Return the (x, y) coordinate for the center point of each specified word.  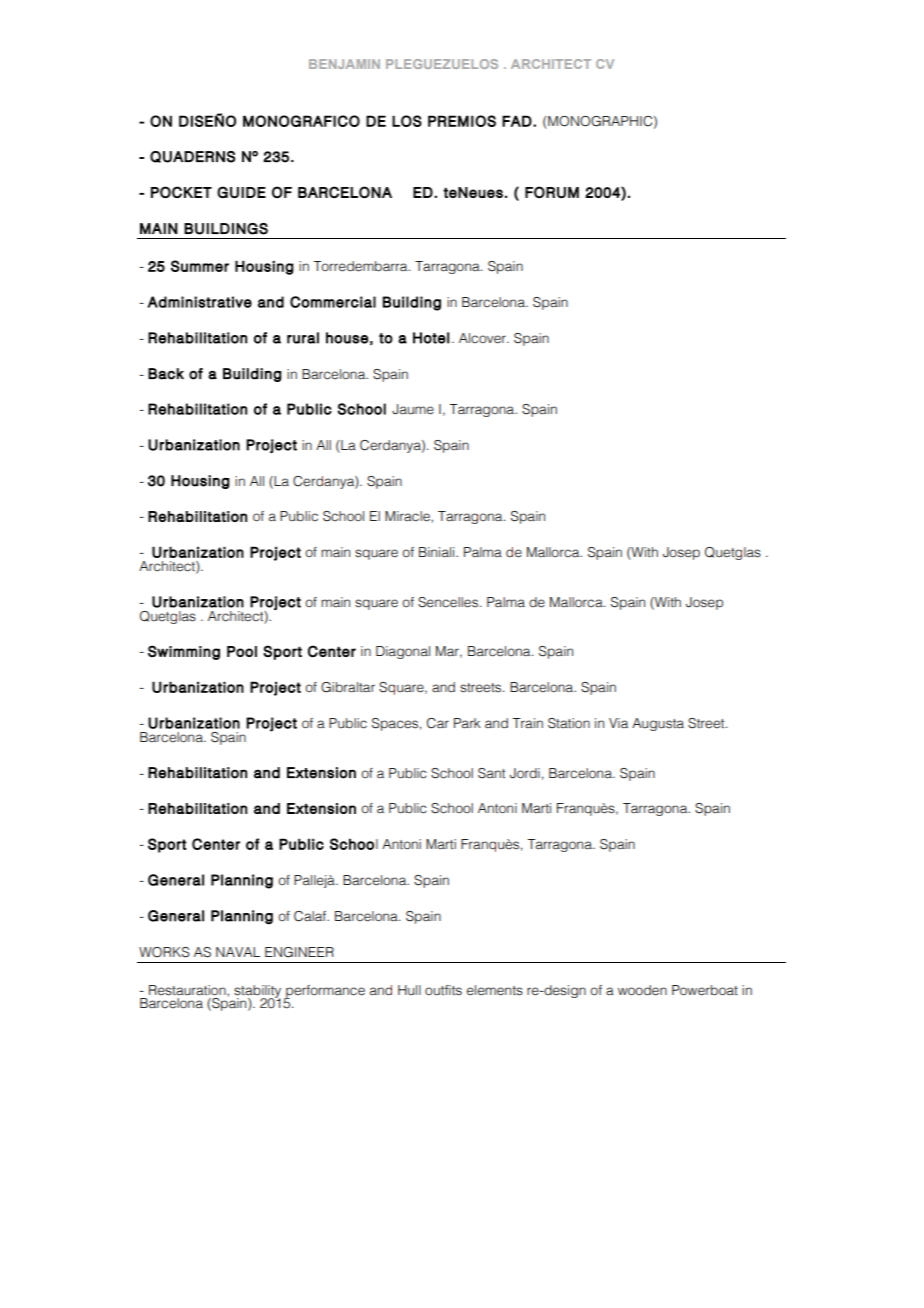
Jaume (413, 409)
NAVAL (238, 952)
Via (618, 723)
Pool (242, 651)
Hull (409, 990)
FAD (517, 121)
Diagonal (403, 652)
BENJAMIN (344, 64)
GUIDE (241, 192)
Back (166, 374)
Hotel (431, 338)
